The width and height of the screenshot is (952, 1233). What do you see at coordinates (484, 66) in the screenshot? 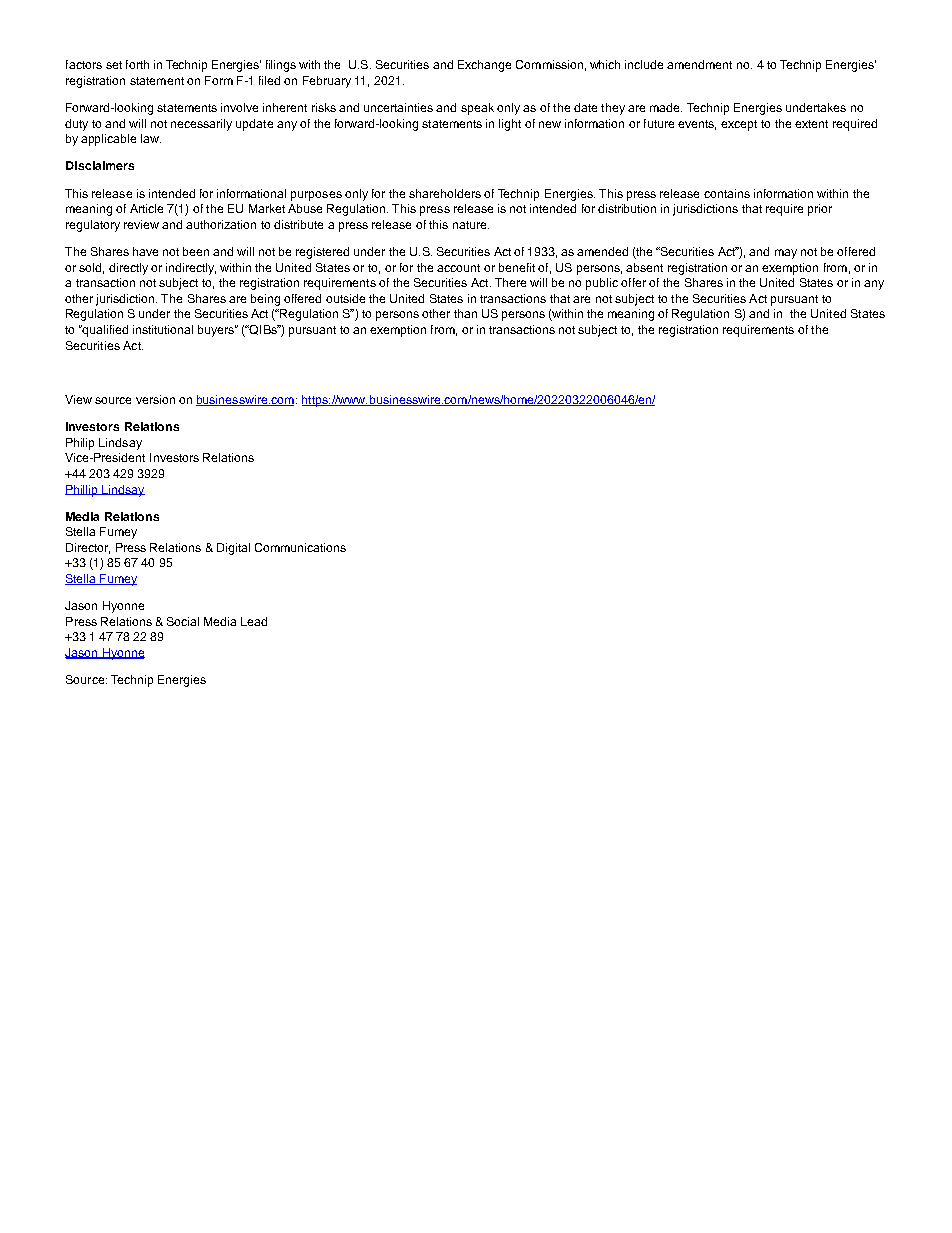
I see `Exchange` at bounding box center [484, 66].
